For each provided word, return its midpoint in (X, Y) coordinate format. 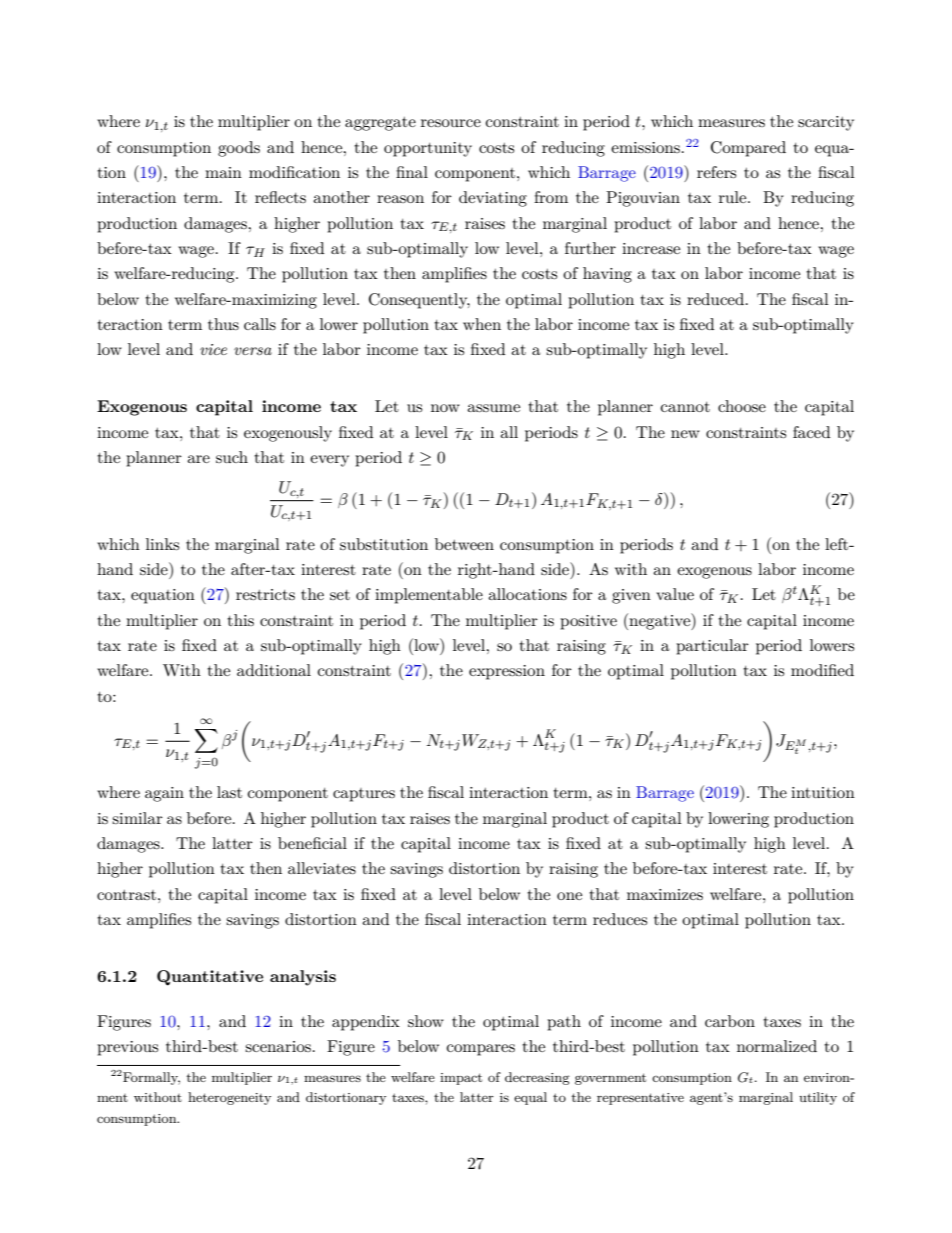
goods (239, 149)
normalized (777, 1046)
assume (493, 408)
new (685, 434)
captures (364, 795)
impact (461, 1079)
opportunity (428, 149)
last (229, 792)
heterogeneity (229, 1098)
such (232, 457)
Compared (748, 149)
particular (712, 647)
